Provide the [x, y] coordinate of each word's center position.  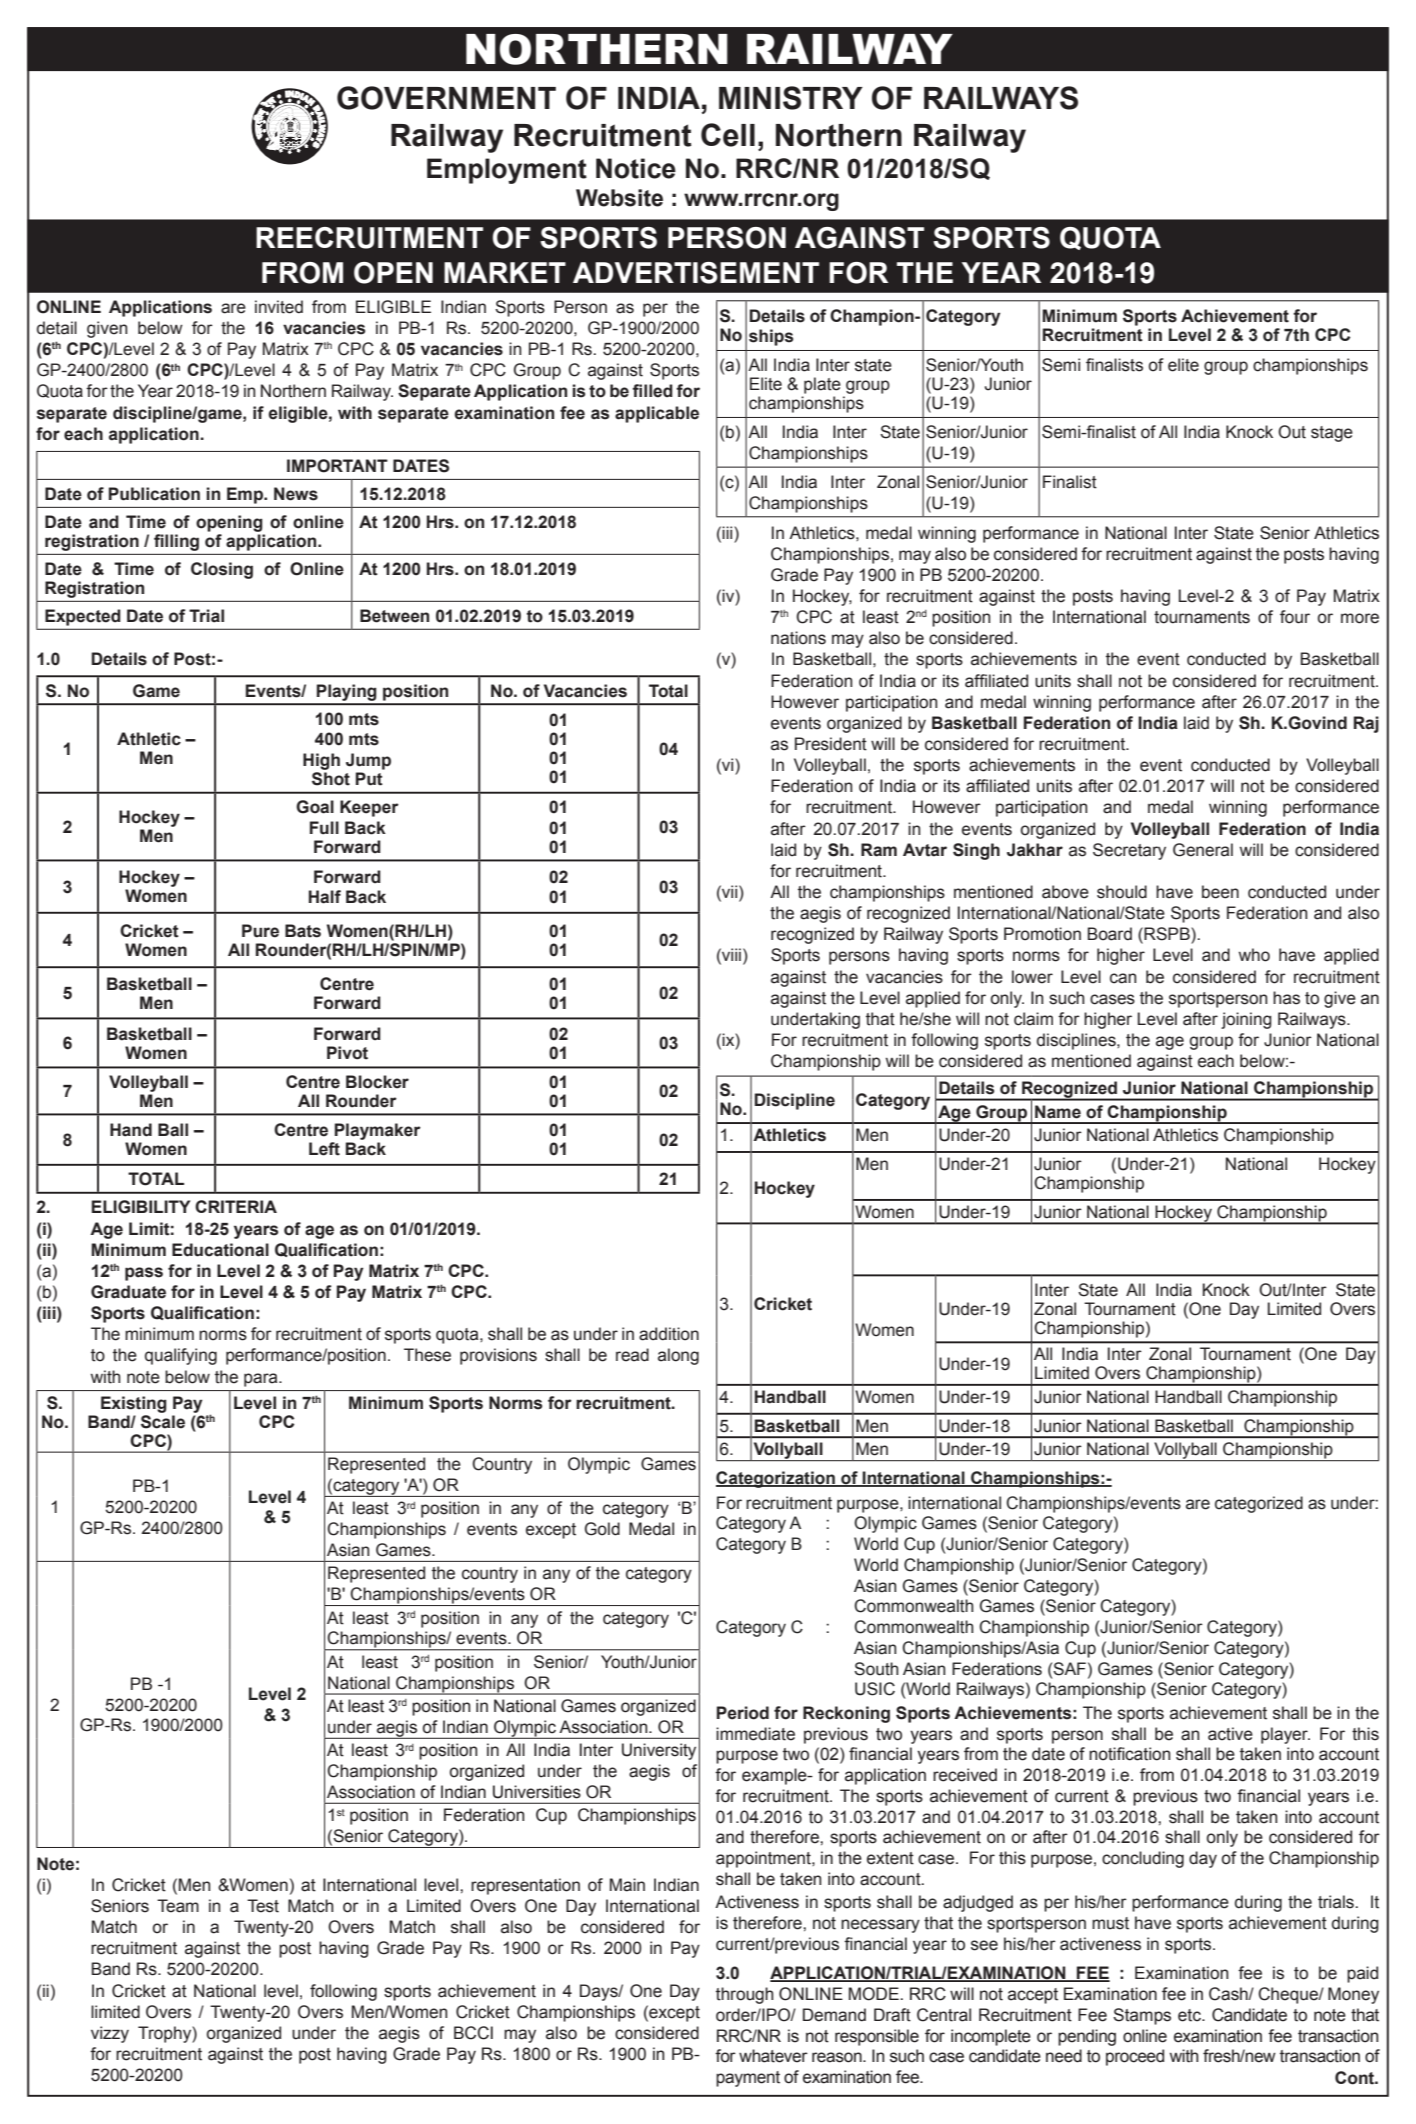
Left [324, 1149]
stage [1332, 434]
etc [1190, 2015]
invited [279, 307]
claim [1033, 1019]
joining [1246, 1020]
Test [263, 1906]
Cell [728, 135]
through [745, 1995]
